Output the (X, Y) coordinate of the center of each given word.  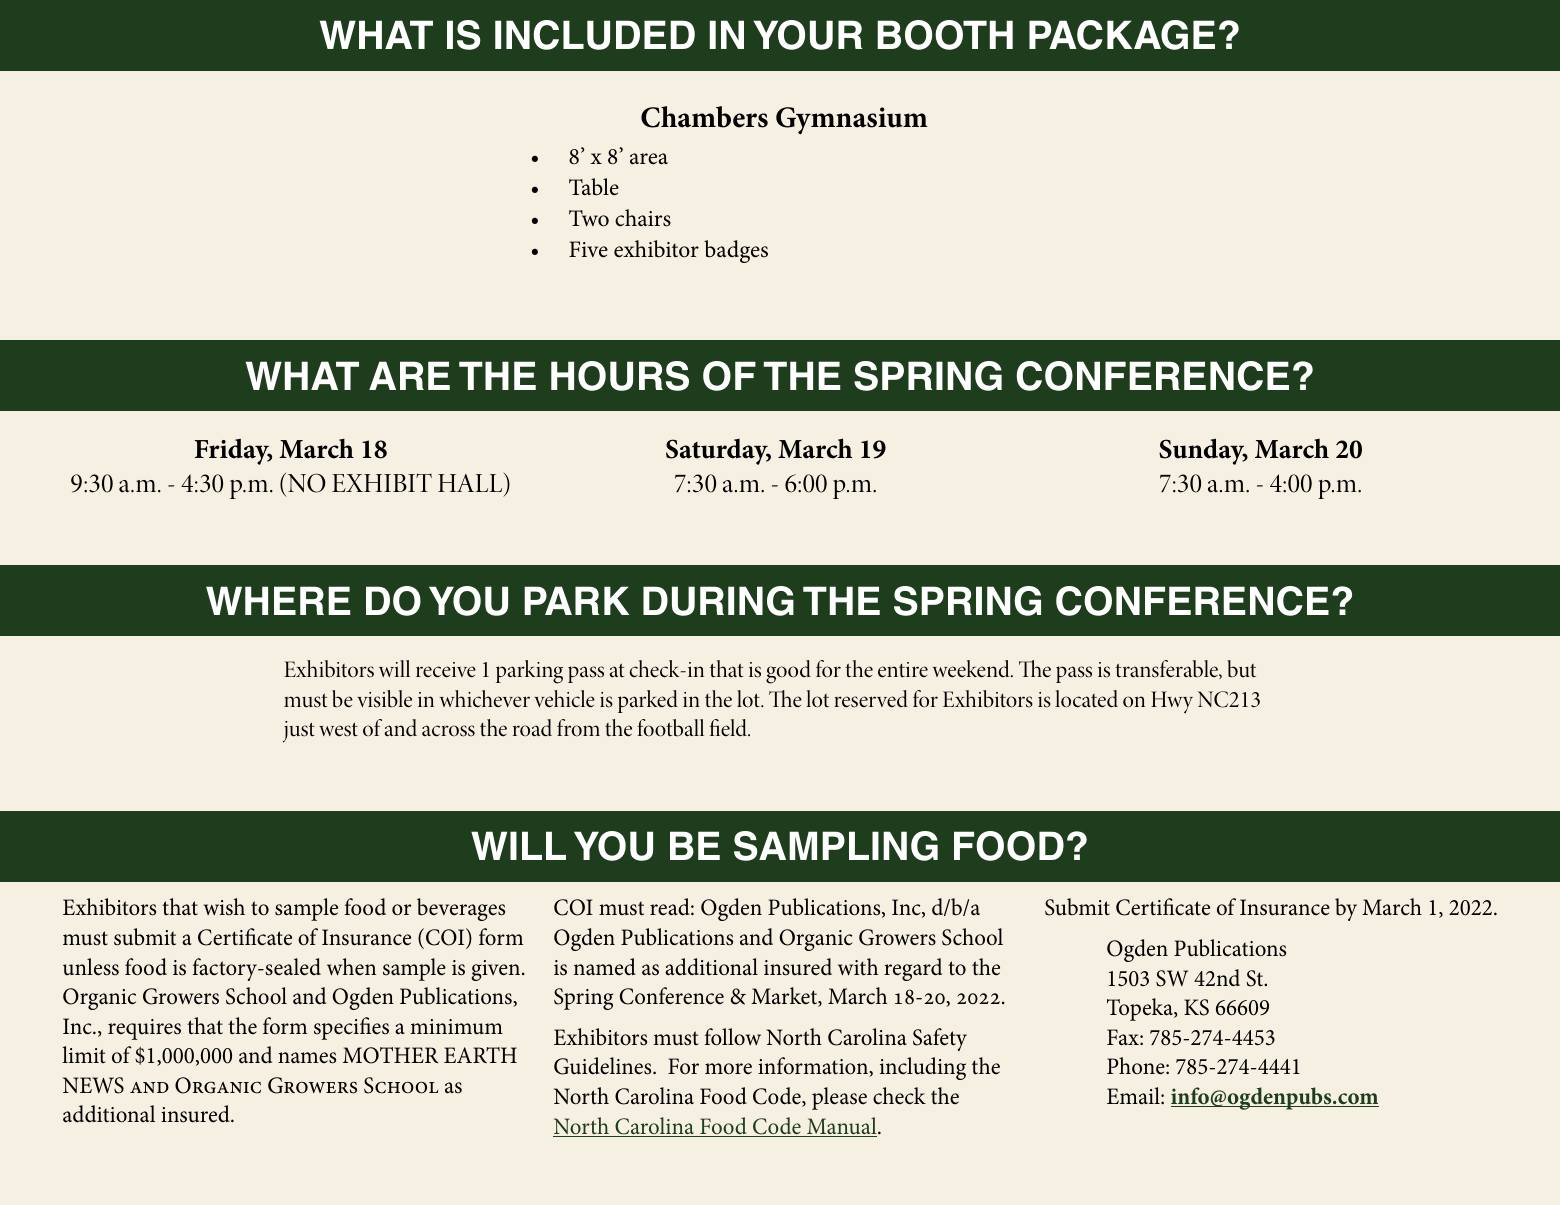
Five (588, 249)
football (670, 728)
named (604, 967)
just (299, 732)
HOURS (620, 376)
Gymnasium (852, 120)
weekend (972, 669)
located (1086, 699)
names (307, 1058)
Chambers (704, 117)
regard (913, 969)
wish (224, 907)
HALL (471, 482)
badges (736, 251)
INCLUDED (595, 35)
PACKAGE (1122, 35)
